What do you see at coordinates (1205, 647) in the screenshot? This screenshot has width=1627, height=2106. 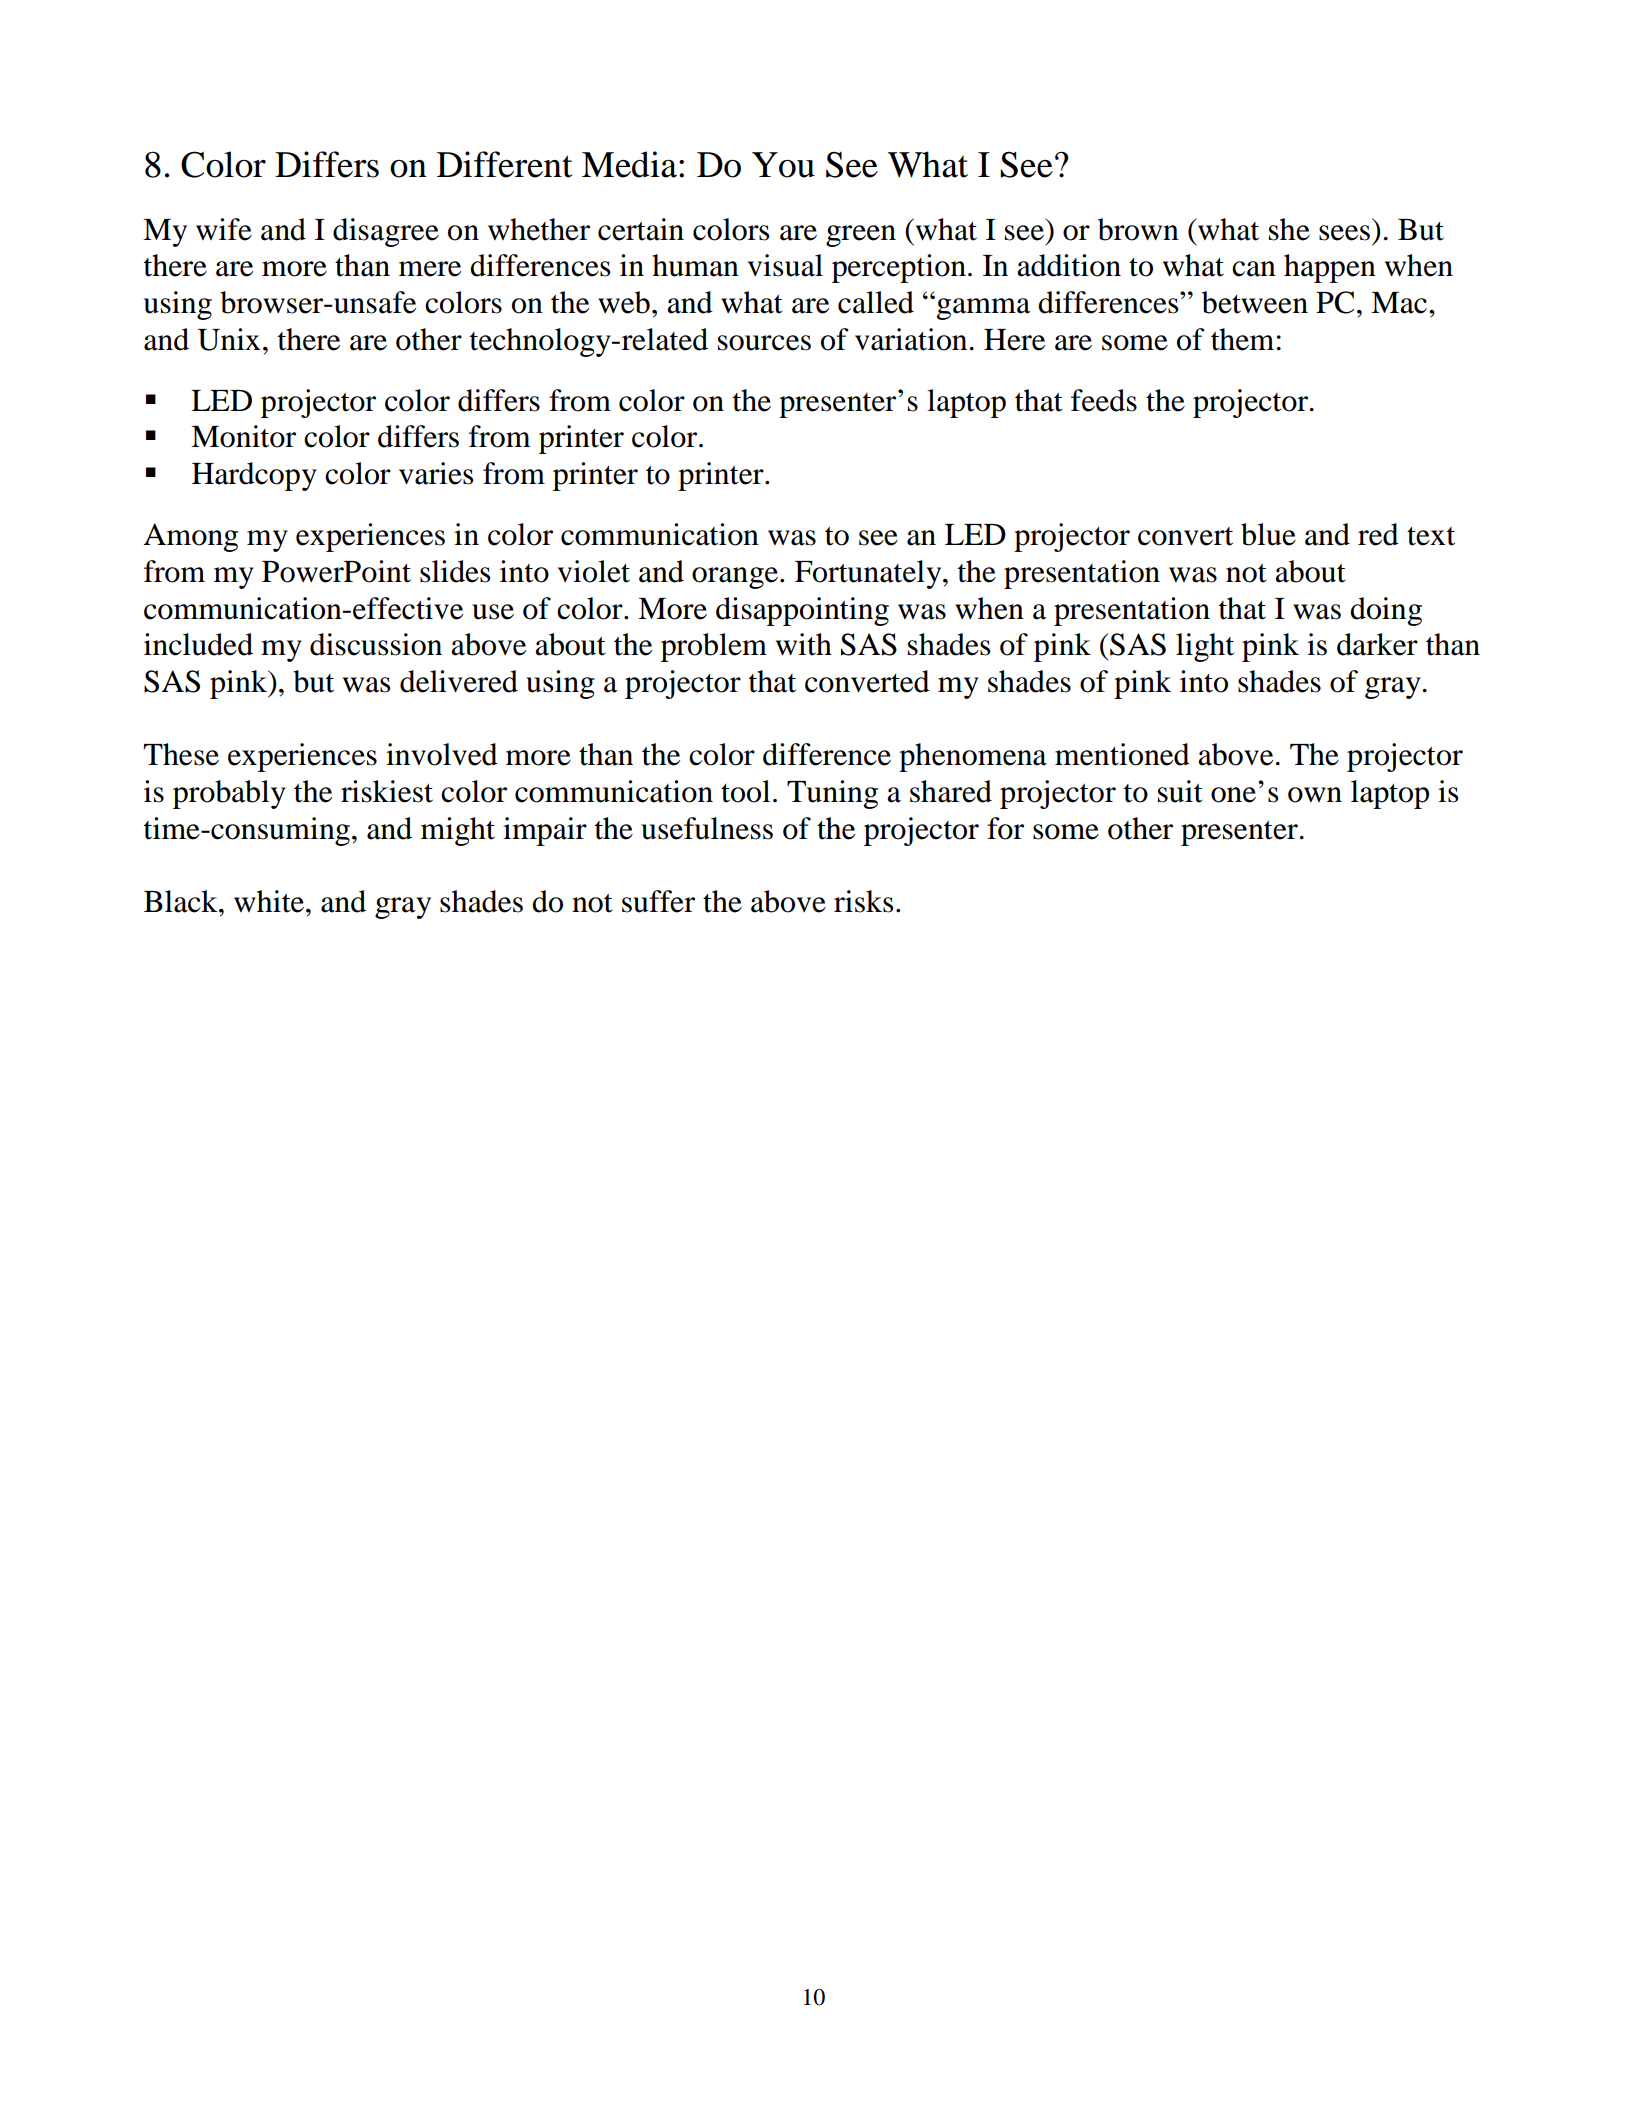 I see `light` at bounding box center [1205, 647].
